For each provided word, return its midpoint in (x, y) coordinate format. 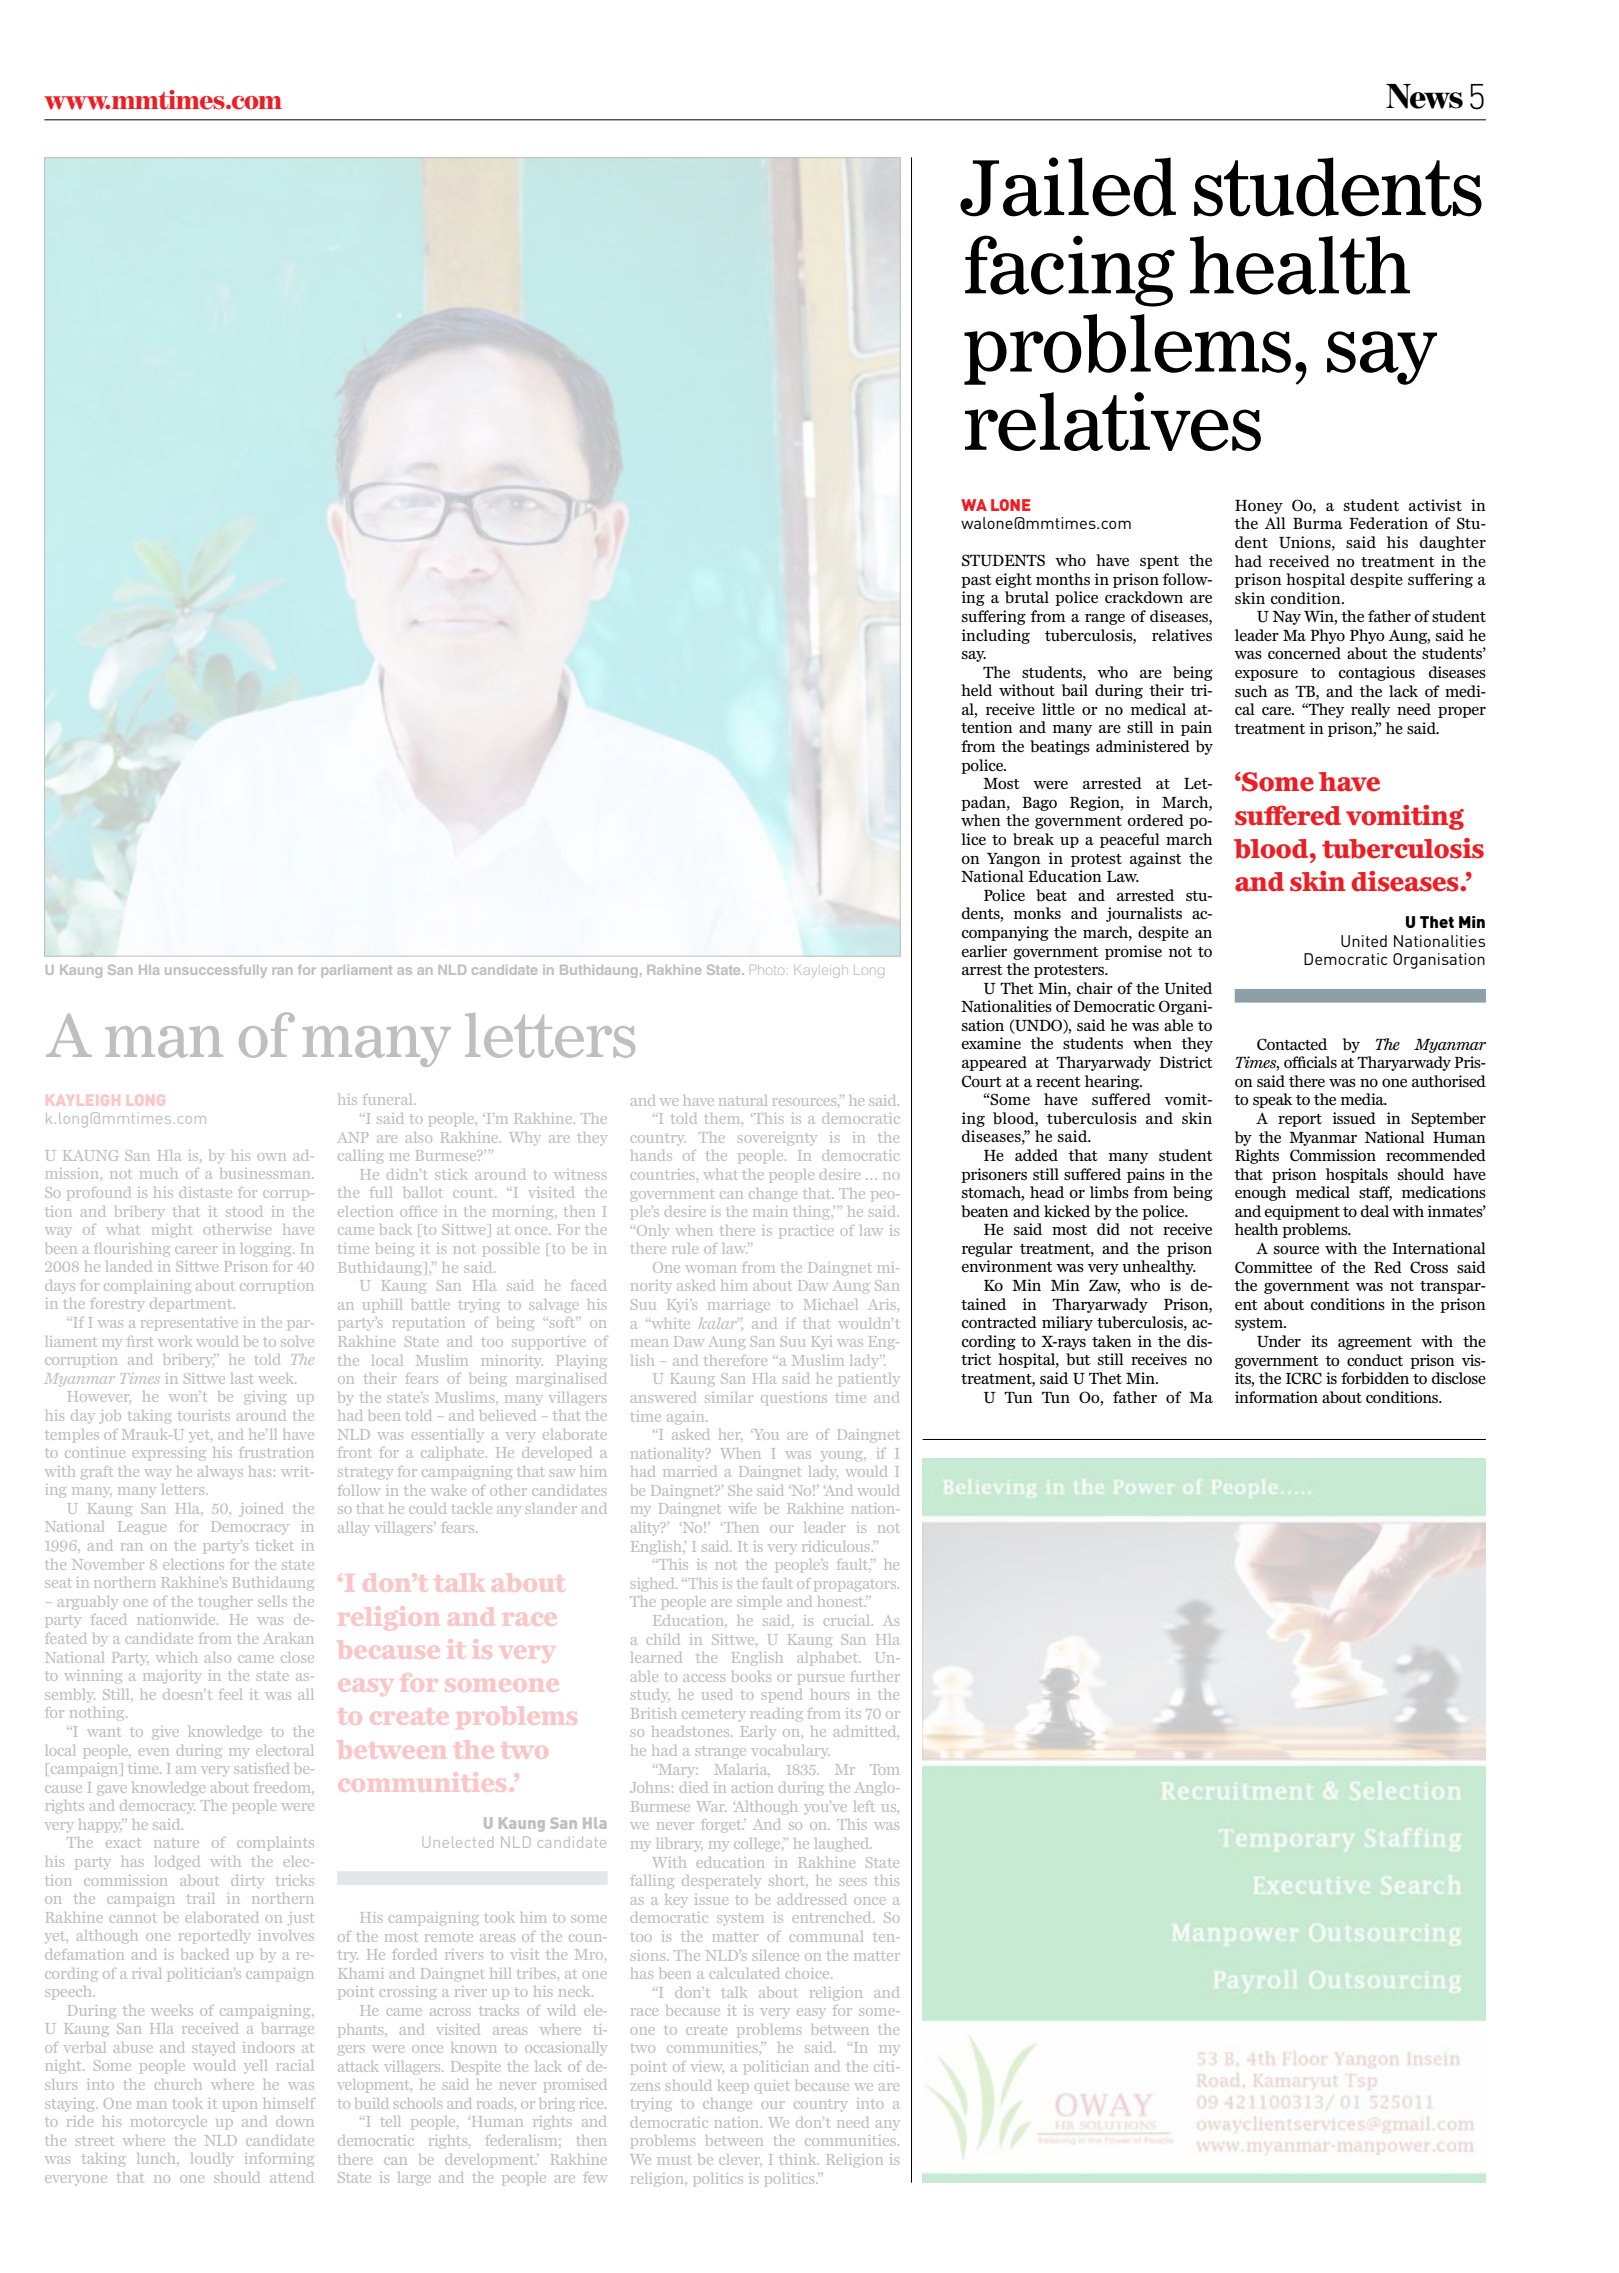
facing (1070, 271)
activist (1435, 505)
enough (1260, 1193)
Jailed (1068, 187)
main (770, 1211)
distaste (205, 1192)
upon (240, 2106)
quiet (772, 2087)
